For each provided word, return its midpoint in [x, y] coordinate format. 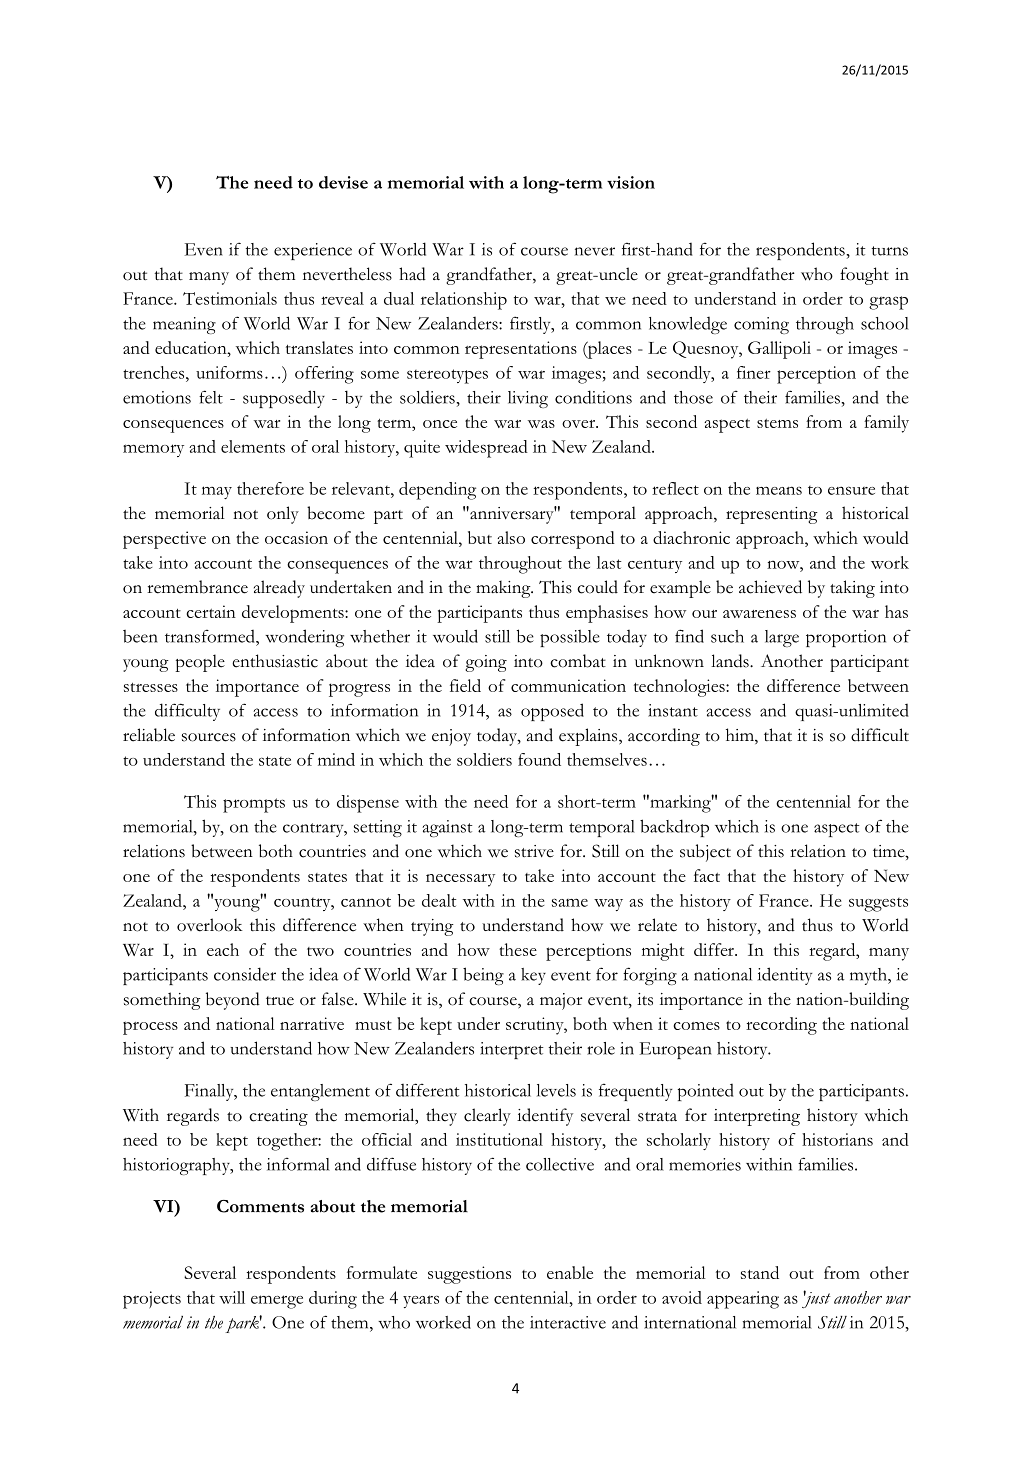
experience [313, 251]
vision [631, 182]
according [664, 737]
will [232, 1297]
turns [889, 251]
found [539, 759]
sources [209, 737]
